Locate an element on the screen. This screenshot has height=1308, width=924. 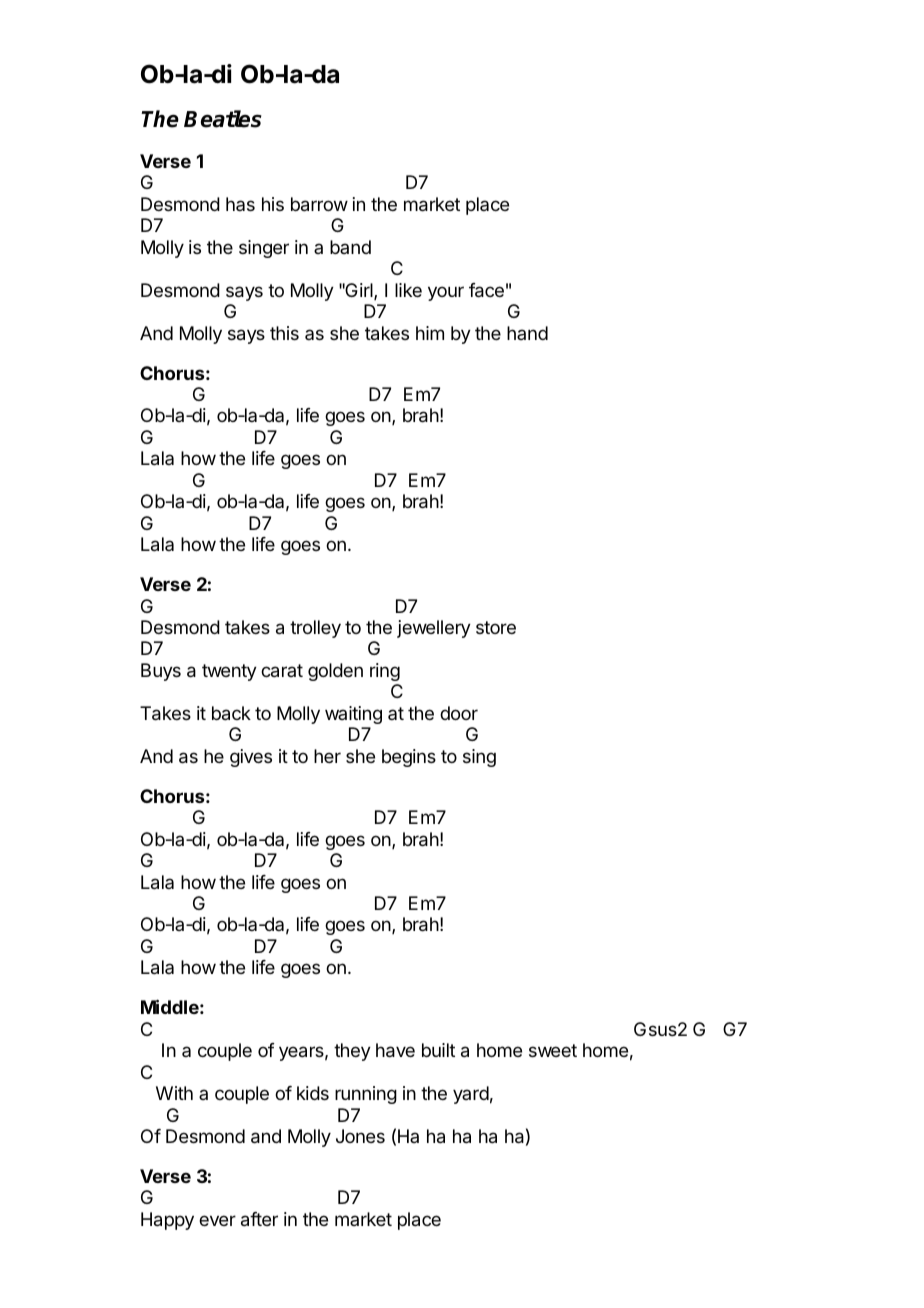
ever is located at coordinates (217, 1220).
